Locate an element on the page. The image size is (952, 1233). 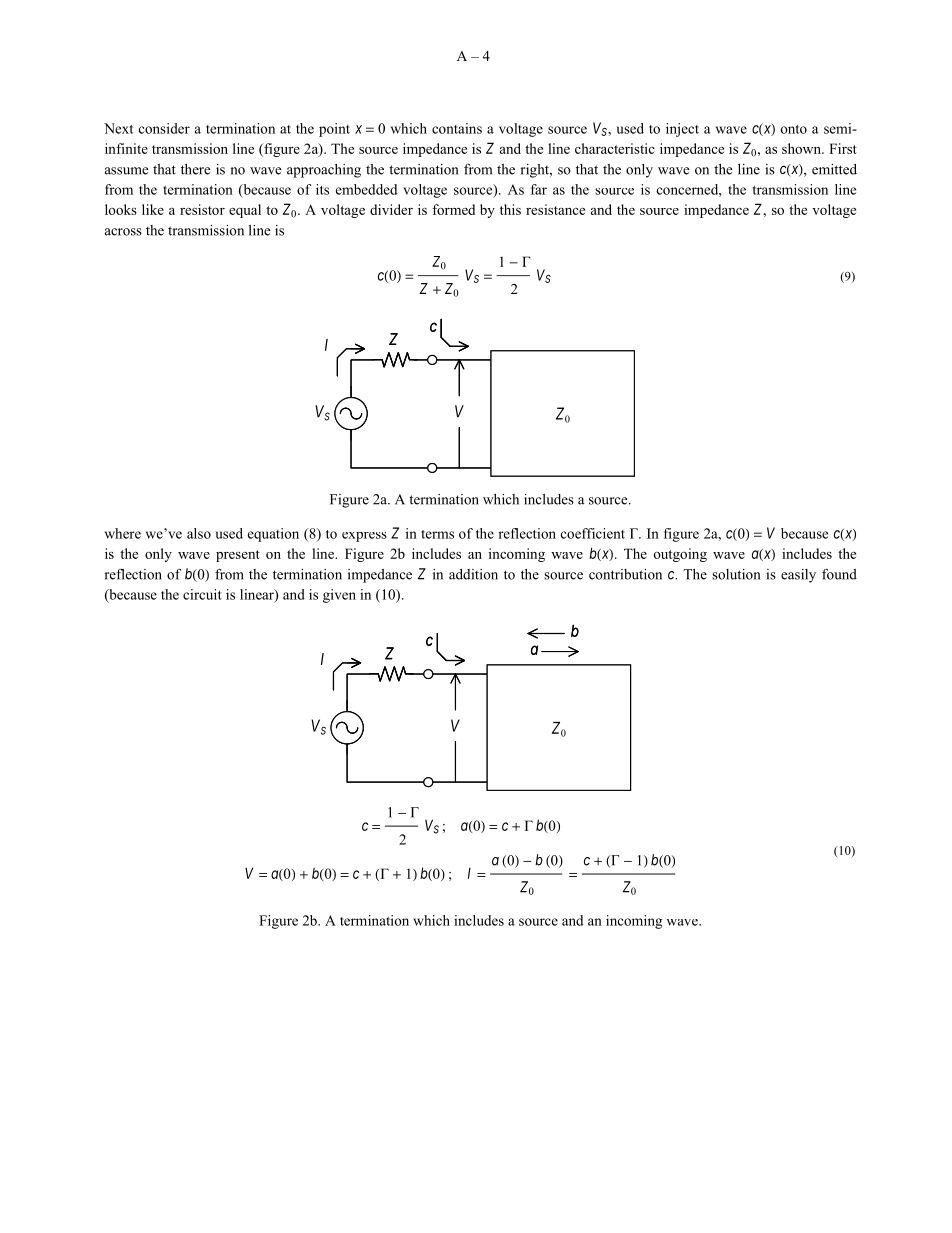
terms is located at coordinates (437, 534).
